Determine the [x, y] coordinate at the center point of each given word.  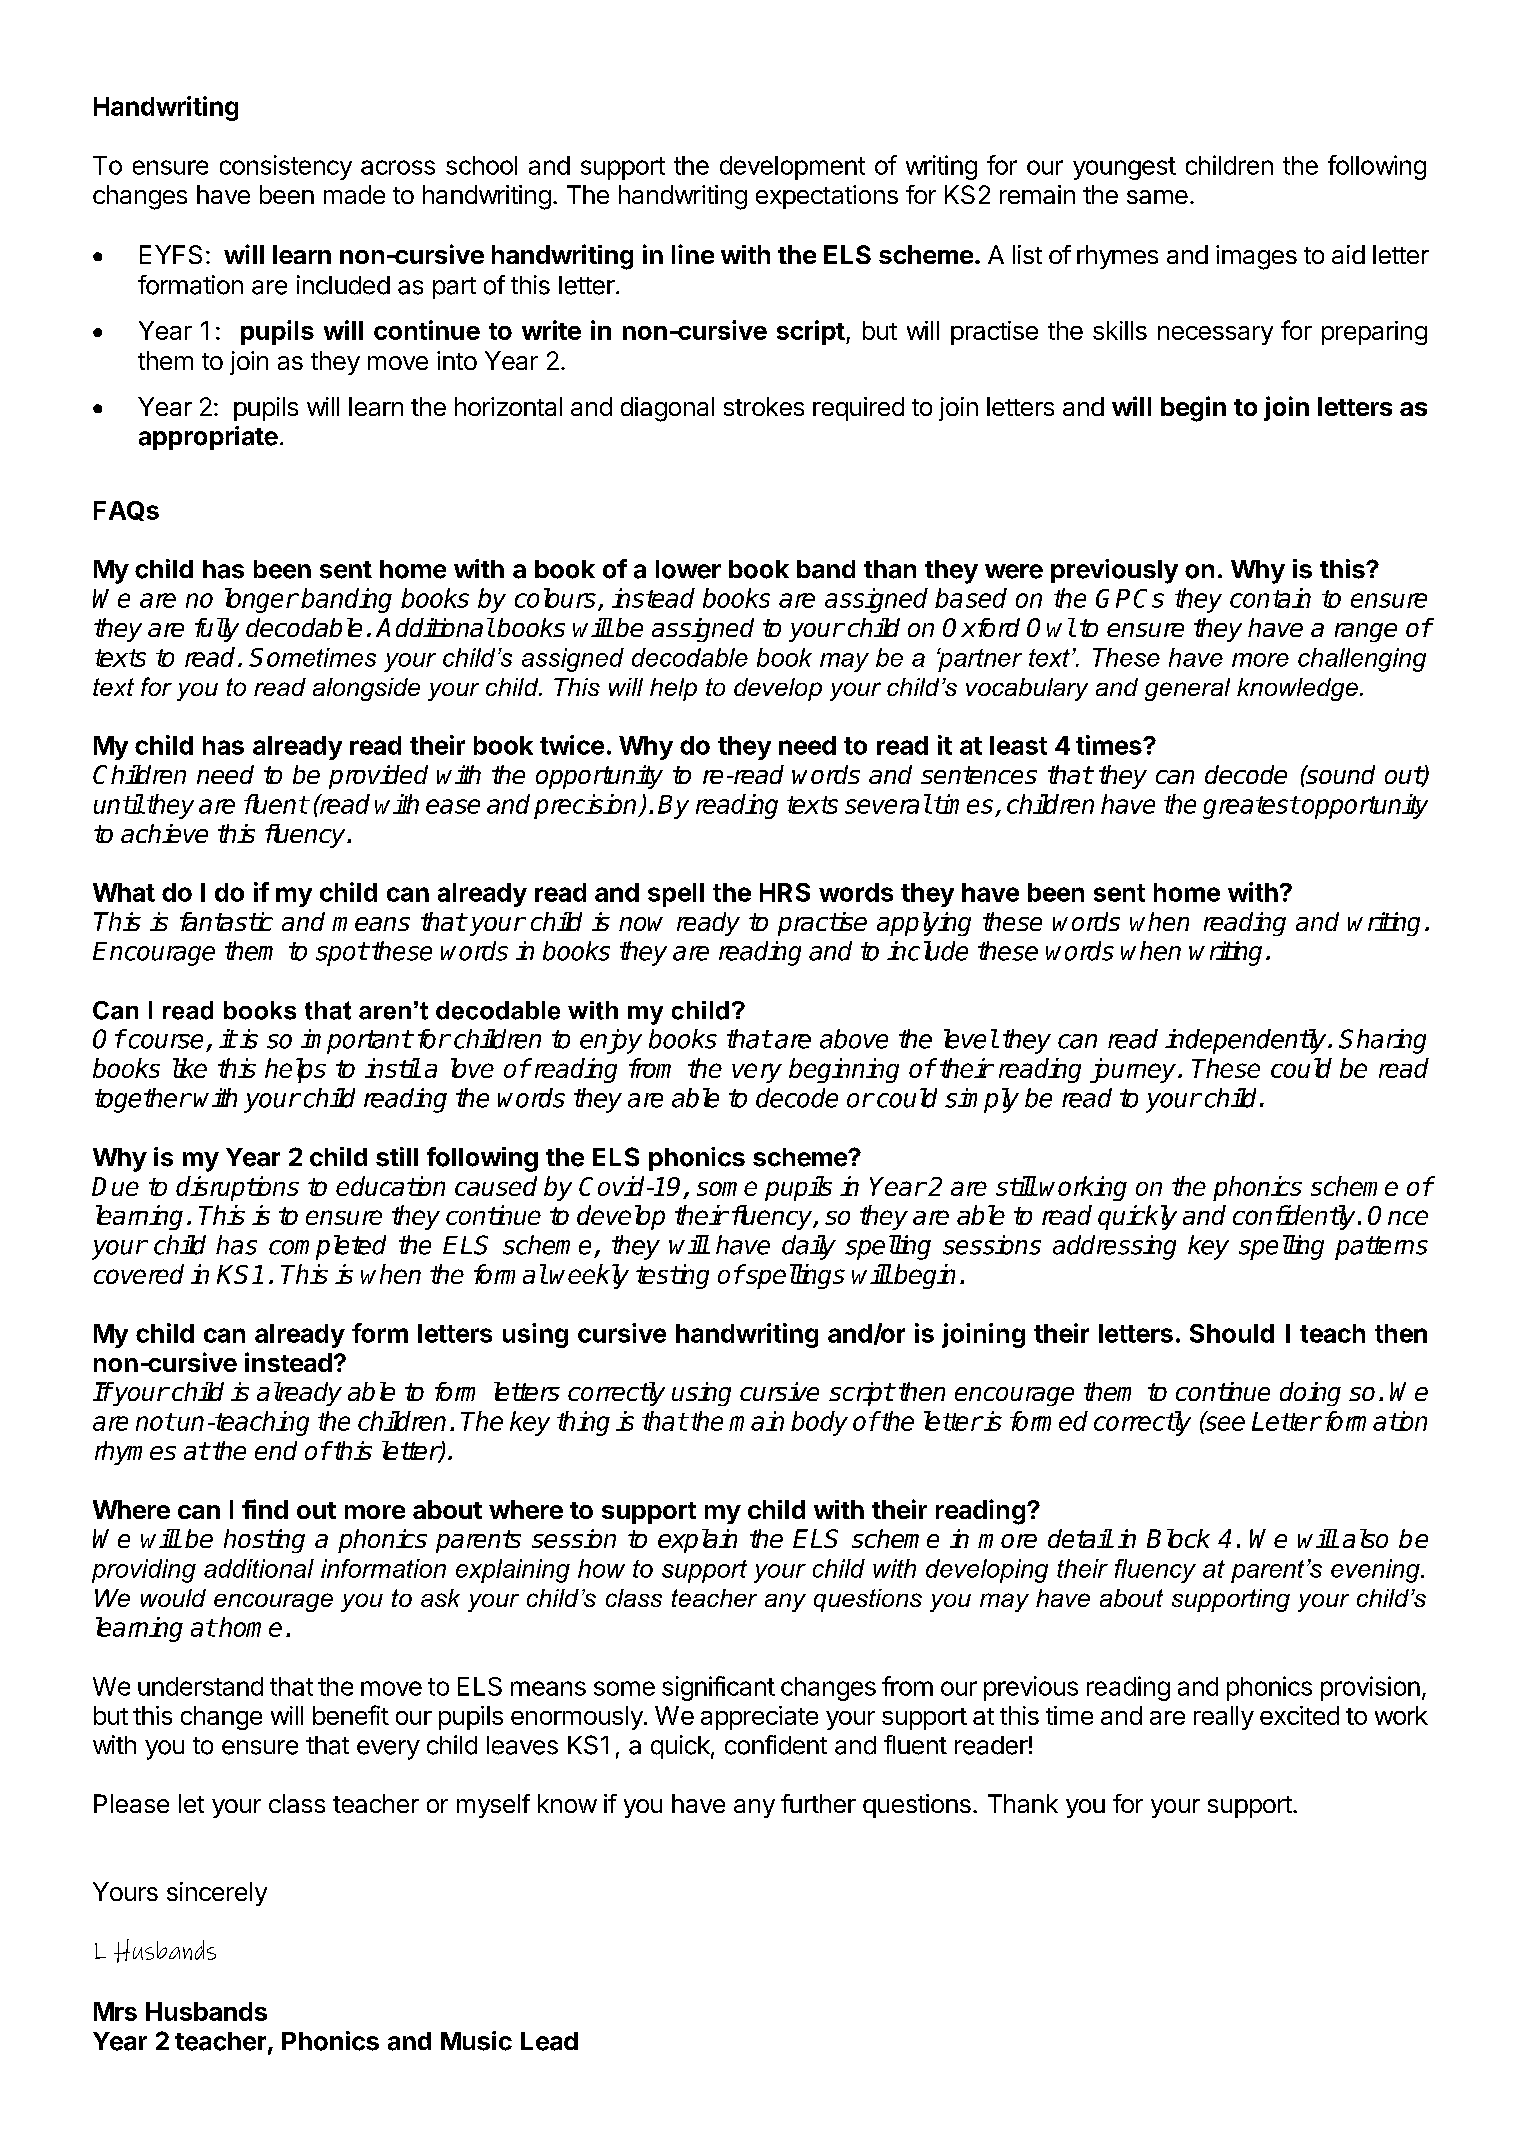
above [854, 1039]
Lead [549, 2041]
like [190, 1068]
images [1256, 257]
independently [1247, 1041]
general [1187, 689]
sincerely [217, 1894]
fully [217, 630]
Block [1178, 1538]
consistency [286, 167]
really [1224, 1718]
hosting [264, 1541]
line [693, 254]
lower [688, 569]
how [601, 1568]
